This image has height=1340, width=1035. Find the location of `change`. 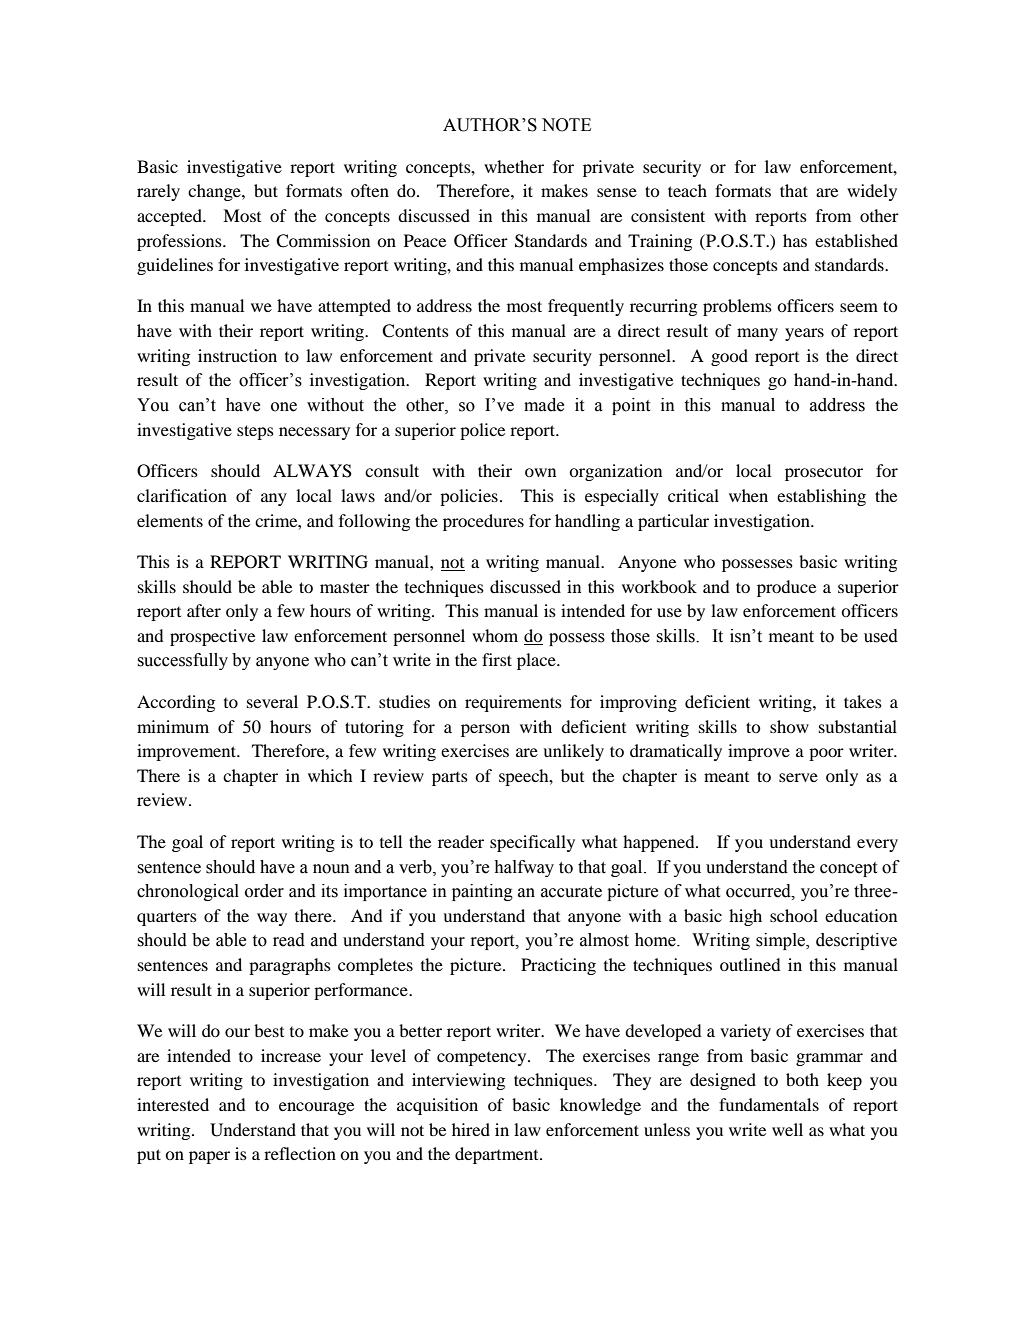

change is located at coordinates (215, 192).
